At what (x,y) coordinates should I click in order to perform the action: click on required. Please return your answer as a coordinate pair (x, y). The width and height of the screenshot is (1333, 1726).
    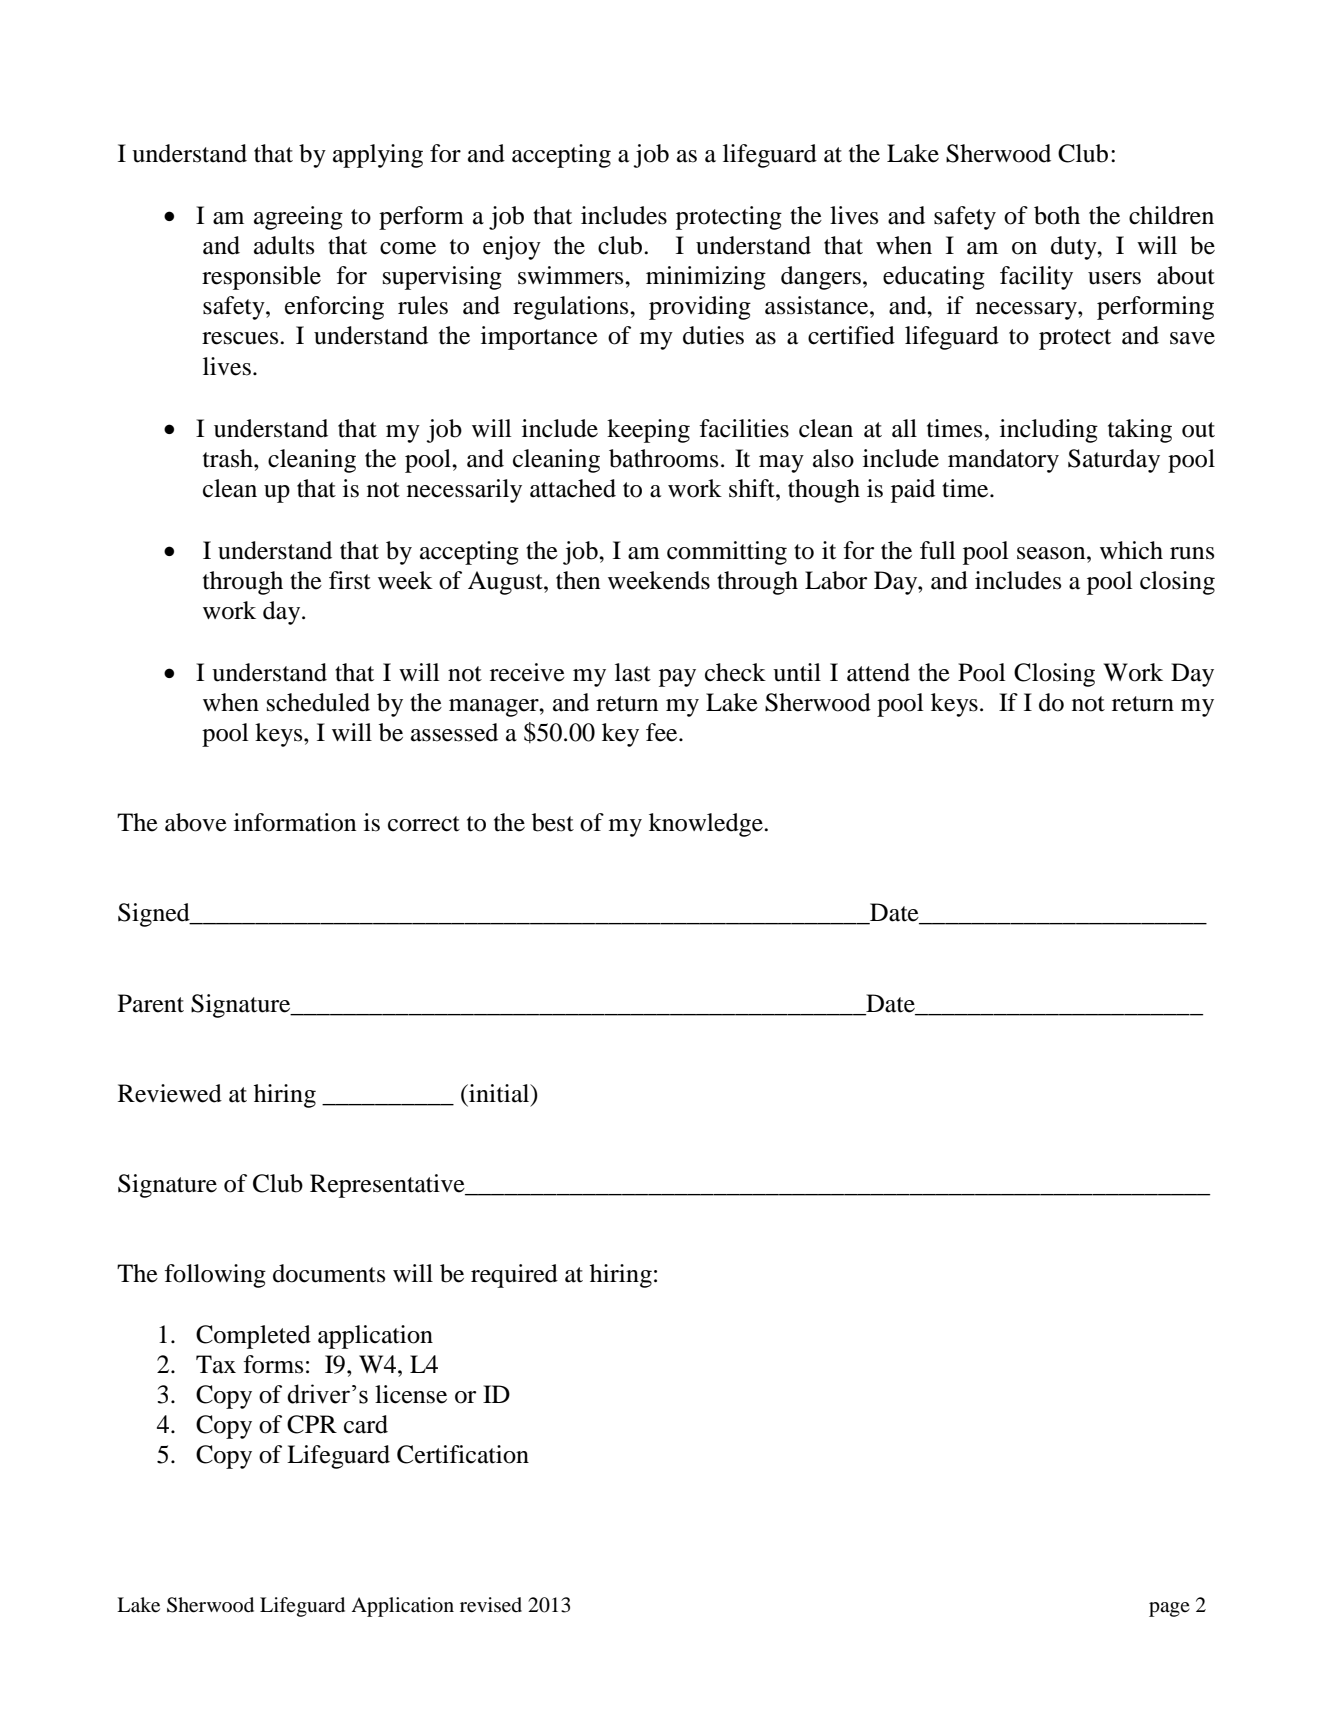
    Looking at the image, I should click on (514, 1276).
